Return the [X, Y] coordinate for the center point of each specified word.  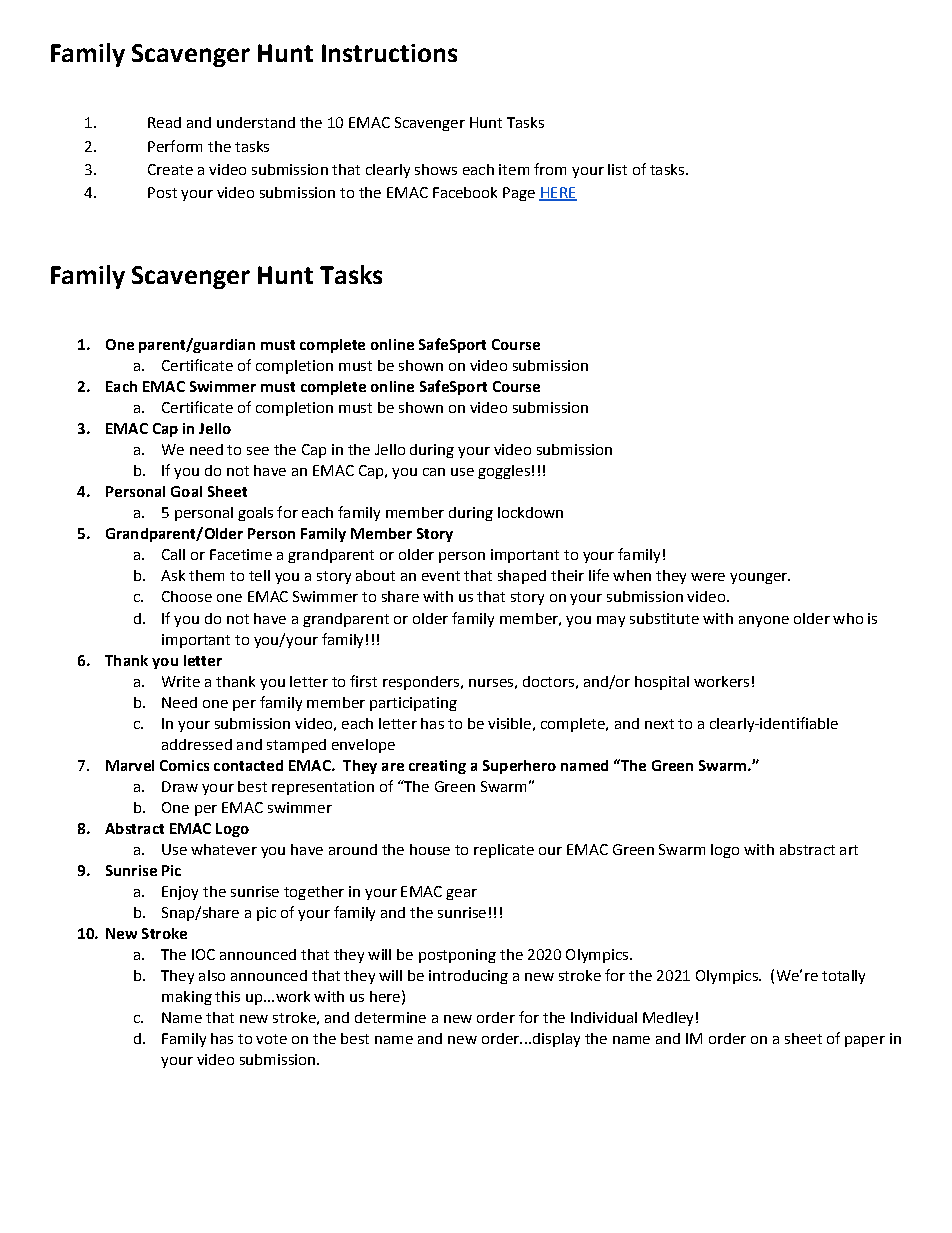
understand [256, 122]
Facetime [241, 554]
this [227, 996]
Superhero [519, 767]
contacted [248, 765]
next [659, 724]
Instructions [389, 53]
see [258, 451]
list [617, 169]
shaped [522, 577]
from [550, 169]
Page [519, 194]
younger [759, 578]
